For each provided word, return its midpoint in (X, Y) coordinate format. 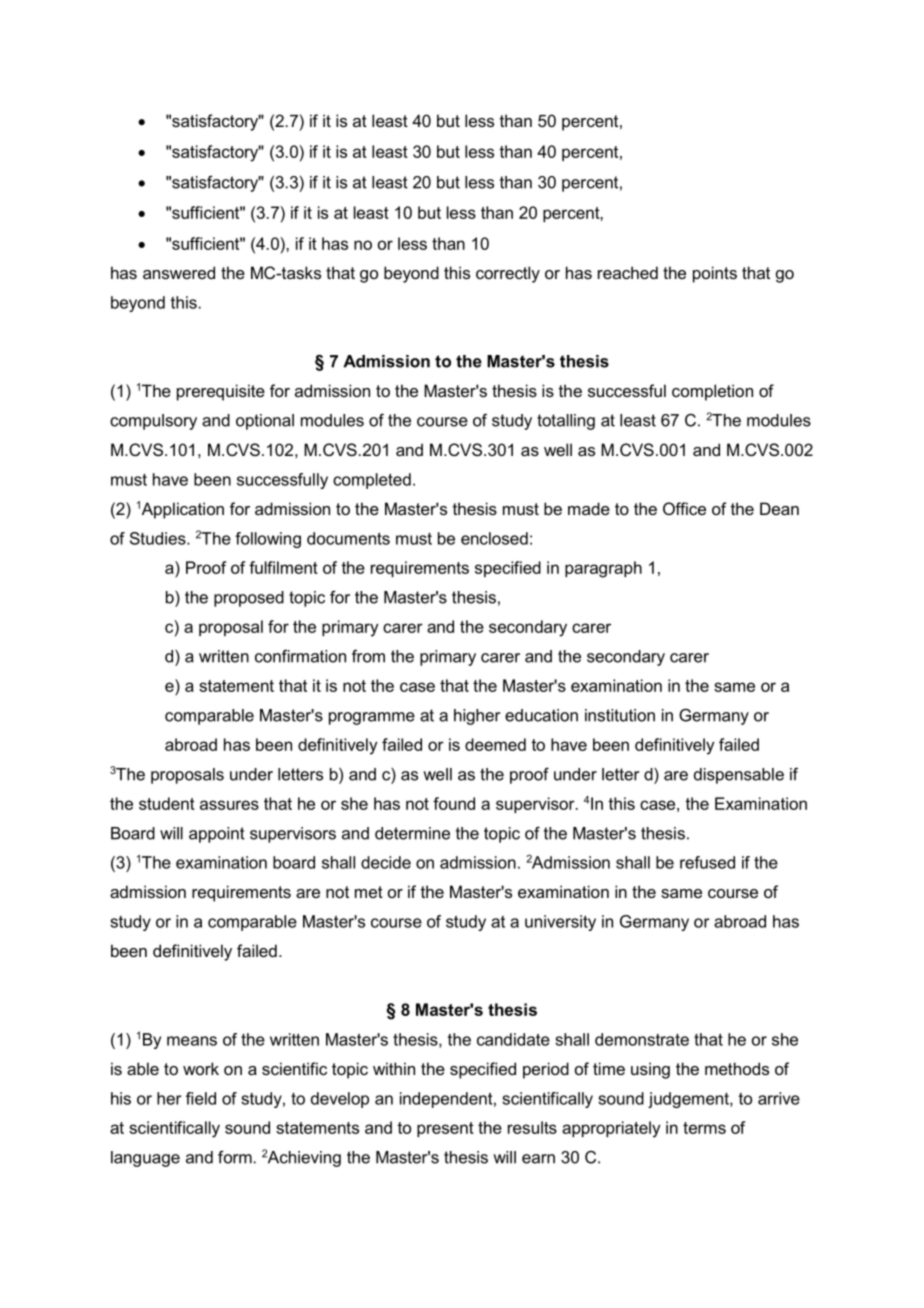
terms (704, 1128)
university (560, 923)
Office (684, 508)
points (715, 274)
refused (707, 862)
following (268, 540)
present (445, 1129)
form (235, 1157)
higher (477, 717)
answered (179, 272)
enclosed (494, 538)
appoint (217, 835)
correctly (508, 274)
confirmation (300, 656)
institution (620, 715)
